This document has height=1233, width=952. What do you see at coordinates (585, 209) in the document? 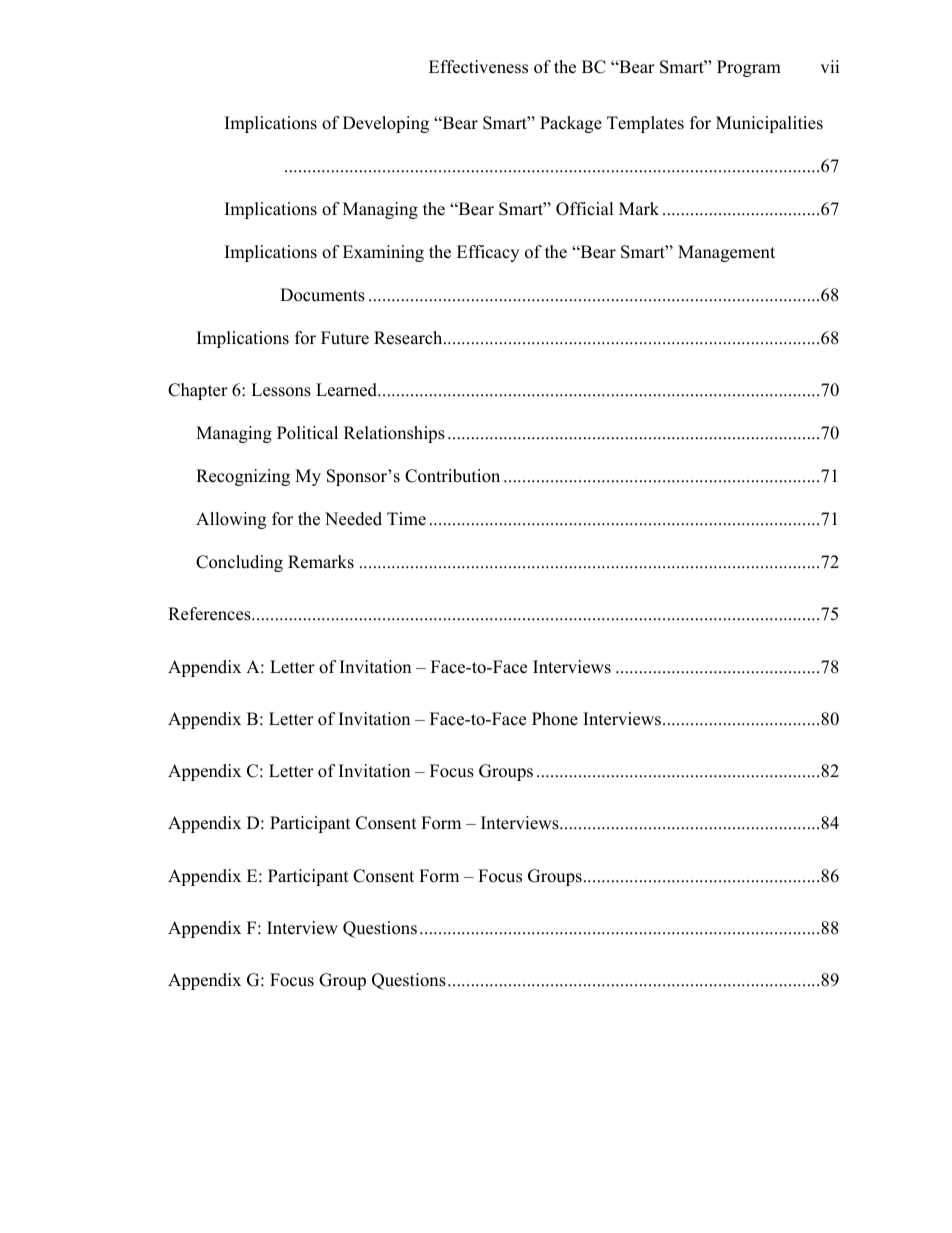
I see `Official` at bounding box center [585, 209].
